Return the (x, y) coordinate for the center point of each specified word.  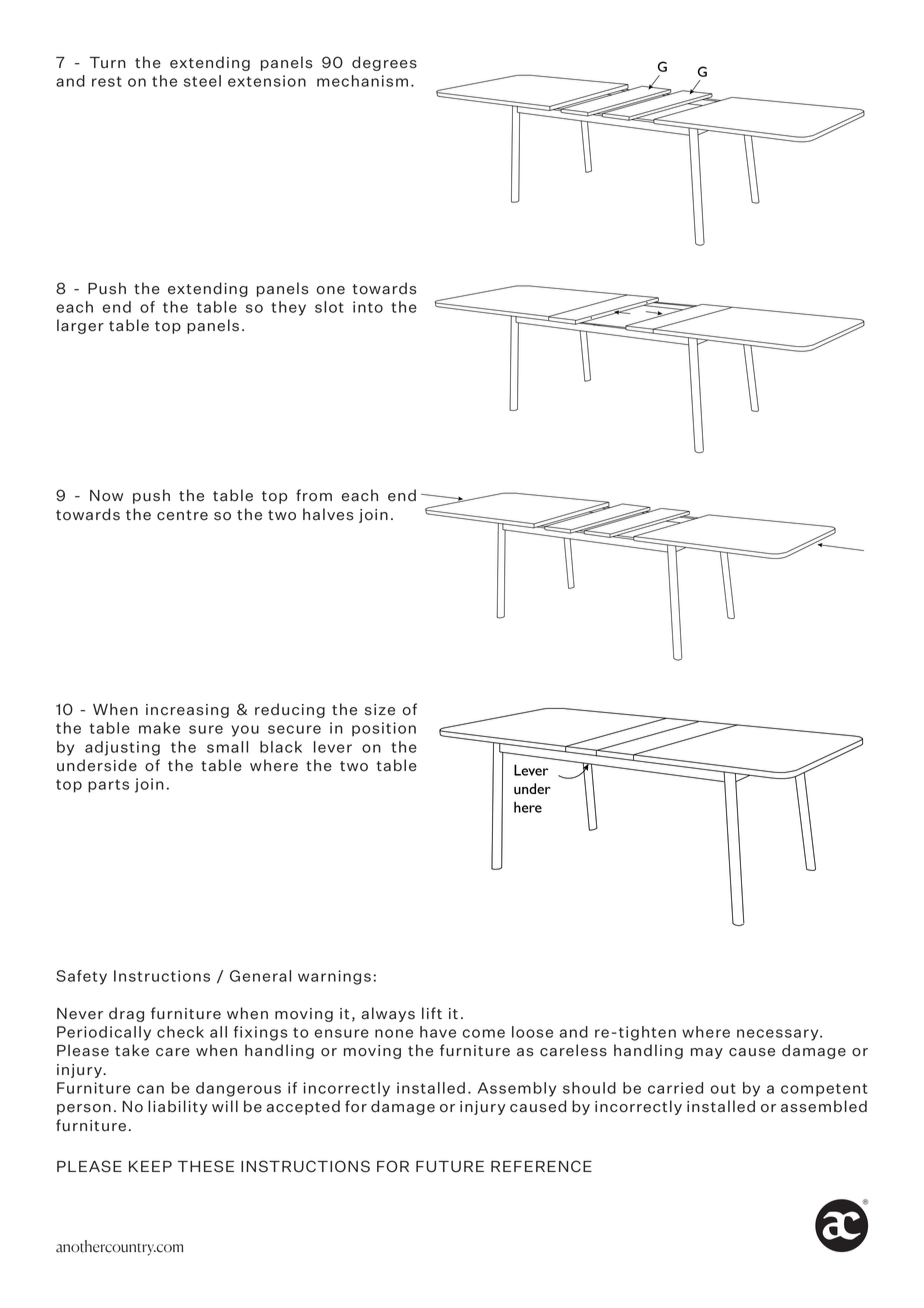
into (368, 307)
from (314, 495)
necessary (779, 1035)
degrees (384, 63)
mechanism (362, 81)
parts (108, 786)
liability (177, 1107)
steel (202, 81)
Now (106, 496)
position (384, 729)
